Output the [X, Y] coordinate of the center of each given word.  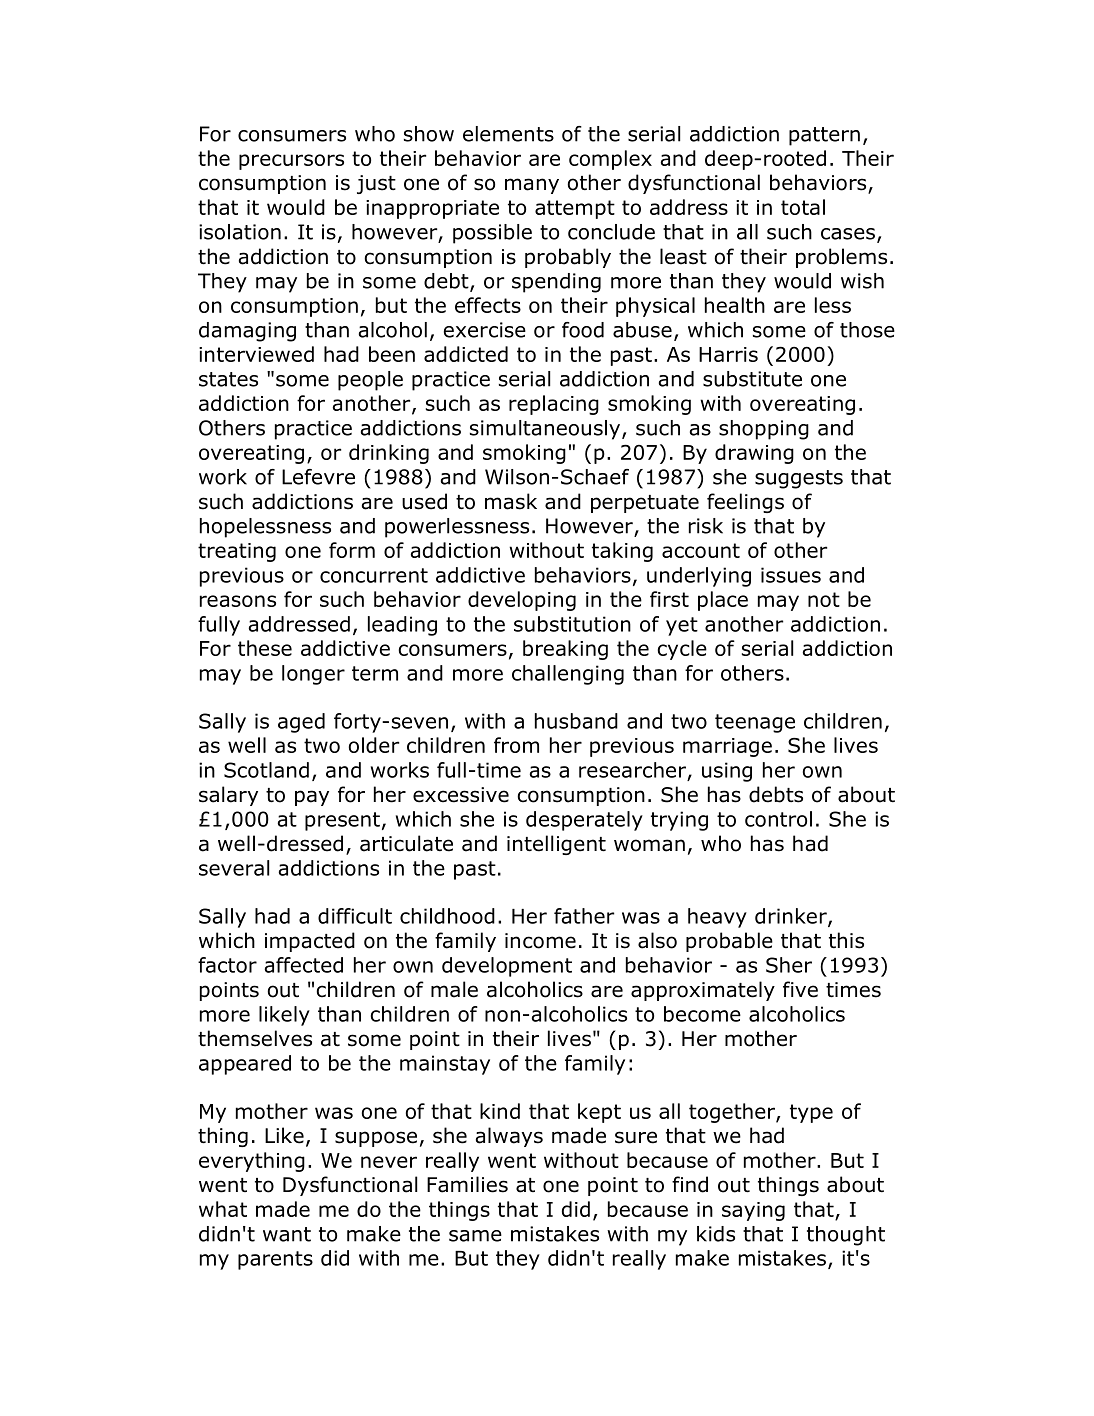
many [532, 186]
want [287, 1234]
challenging [568, 675]
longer [313, 675]
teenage [755, 723]
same [475, 1236]
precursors [291, 162]
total [803, 207]
